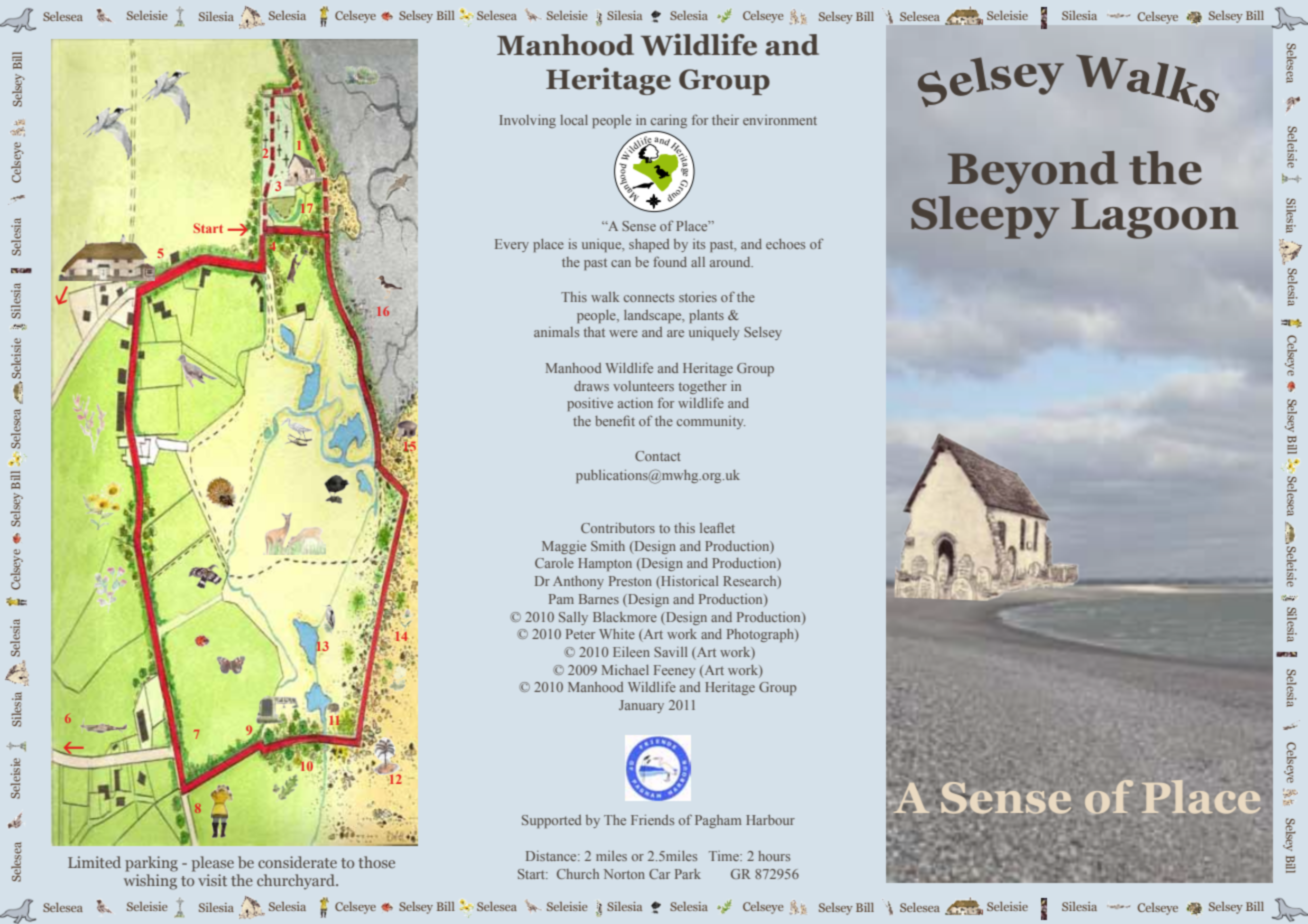 Image resolution: width=1308 pixels, height=924 pixels. Describe the element at coordinates (618, 528) in the screenshot. I see `Contributors` at that location.
